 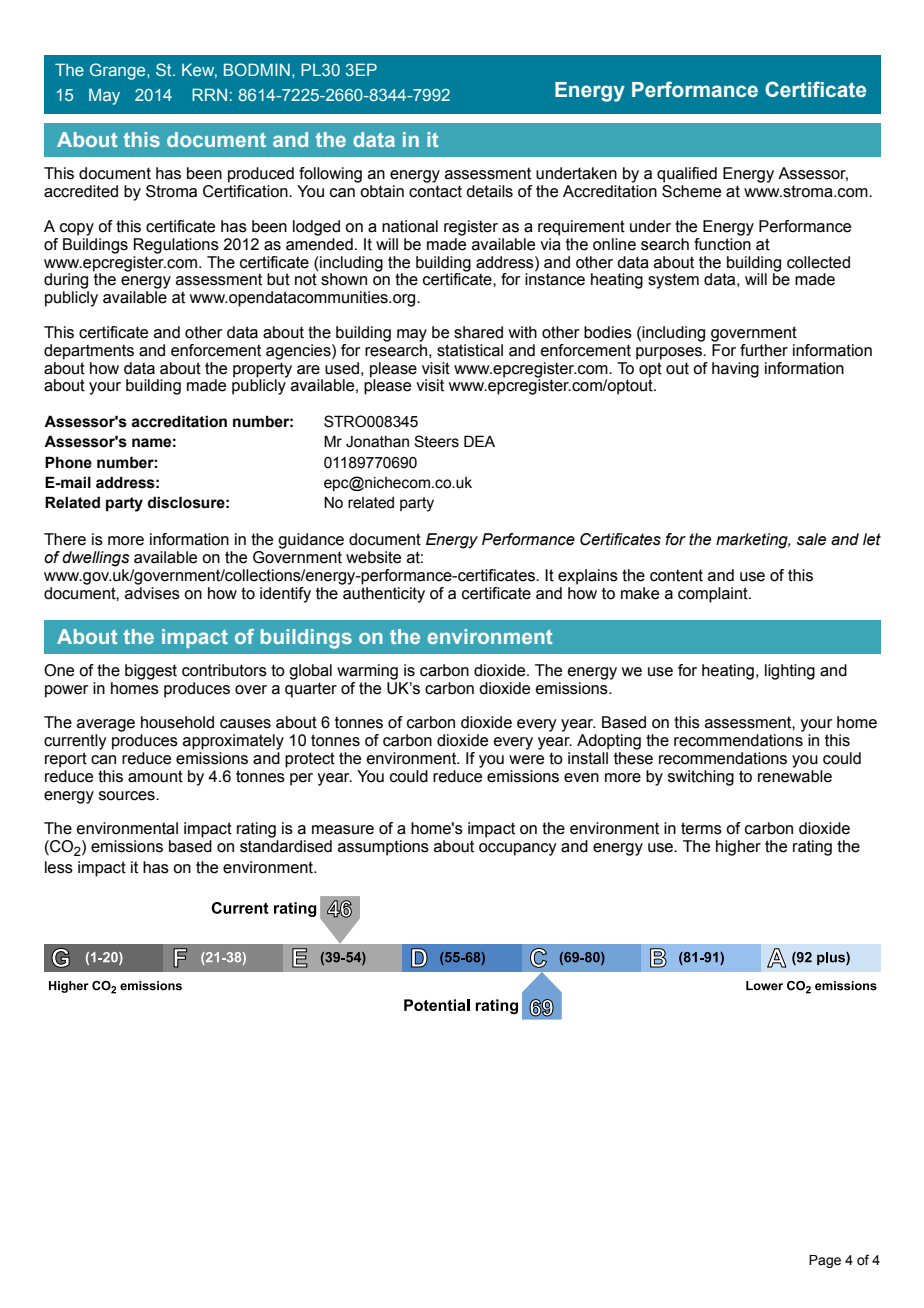 I want to click on less, so click(x=59, y=867).
